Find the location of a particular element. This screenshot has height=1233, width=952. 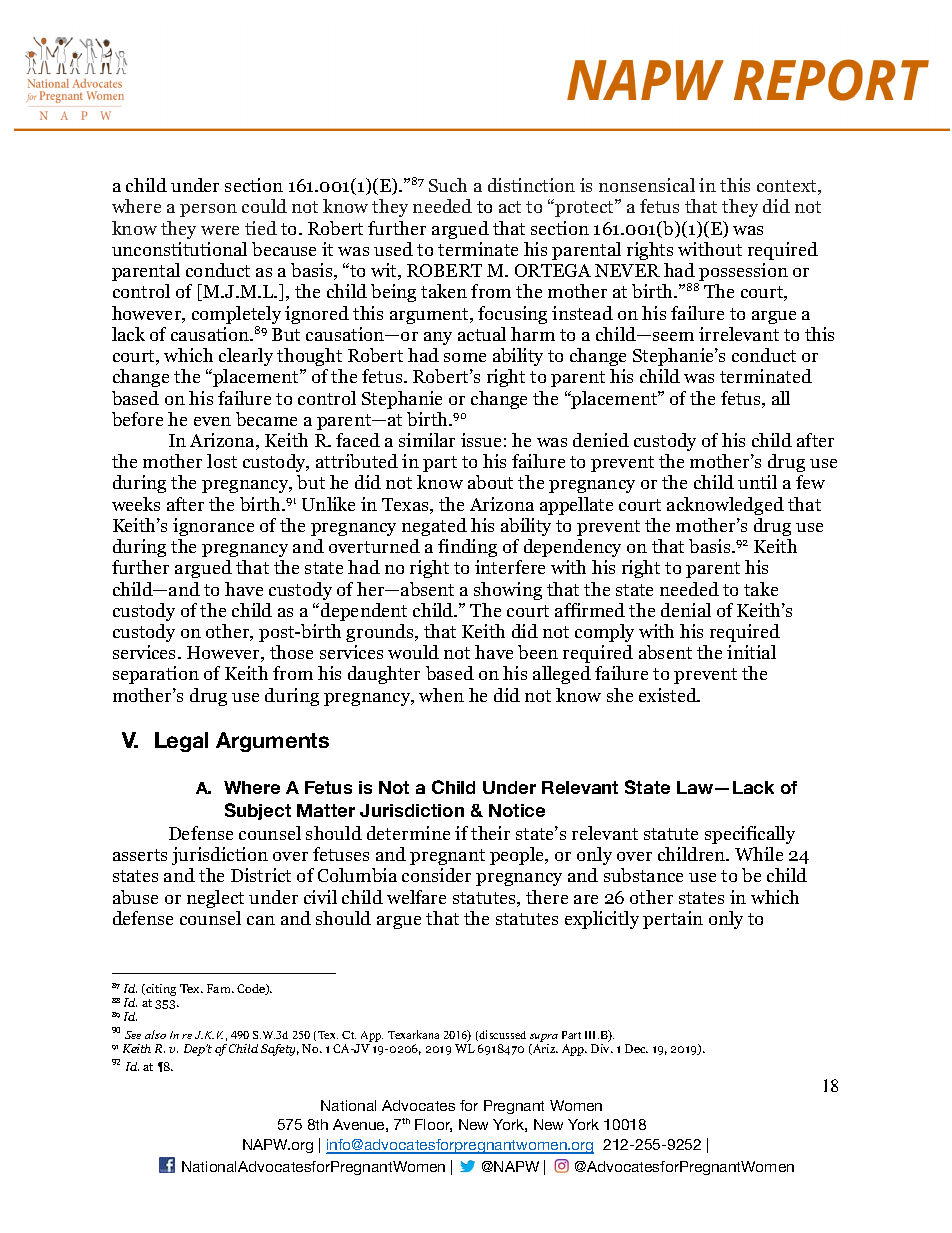

person is located at coordinates (208, 210).
